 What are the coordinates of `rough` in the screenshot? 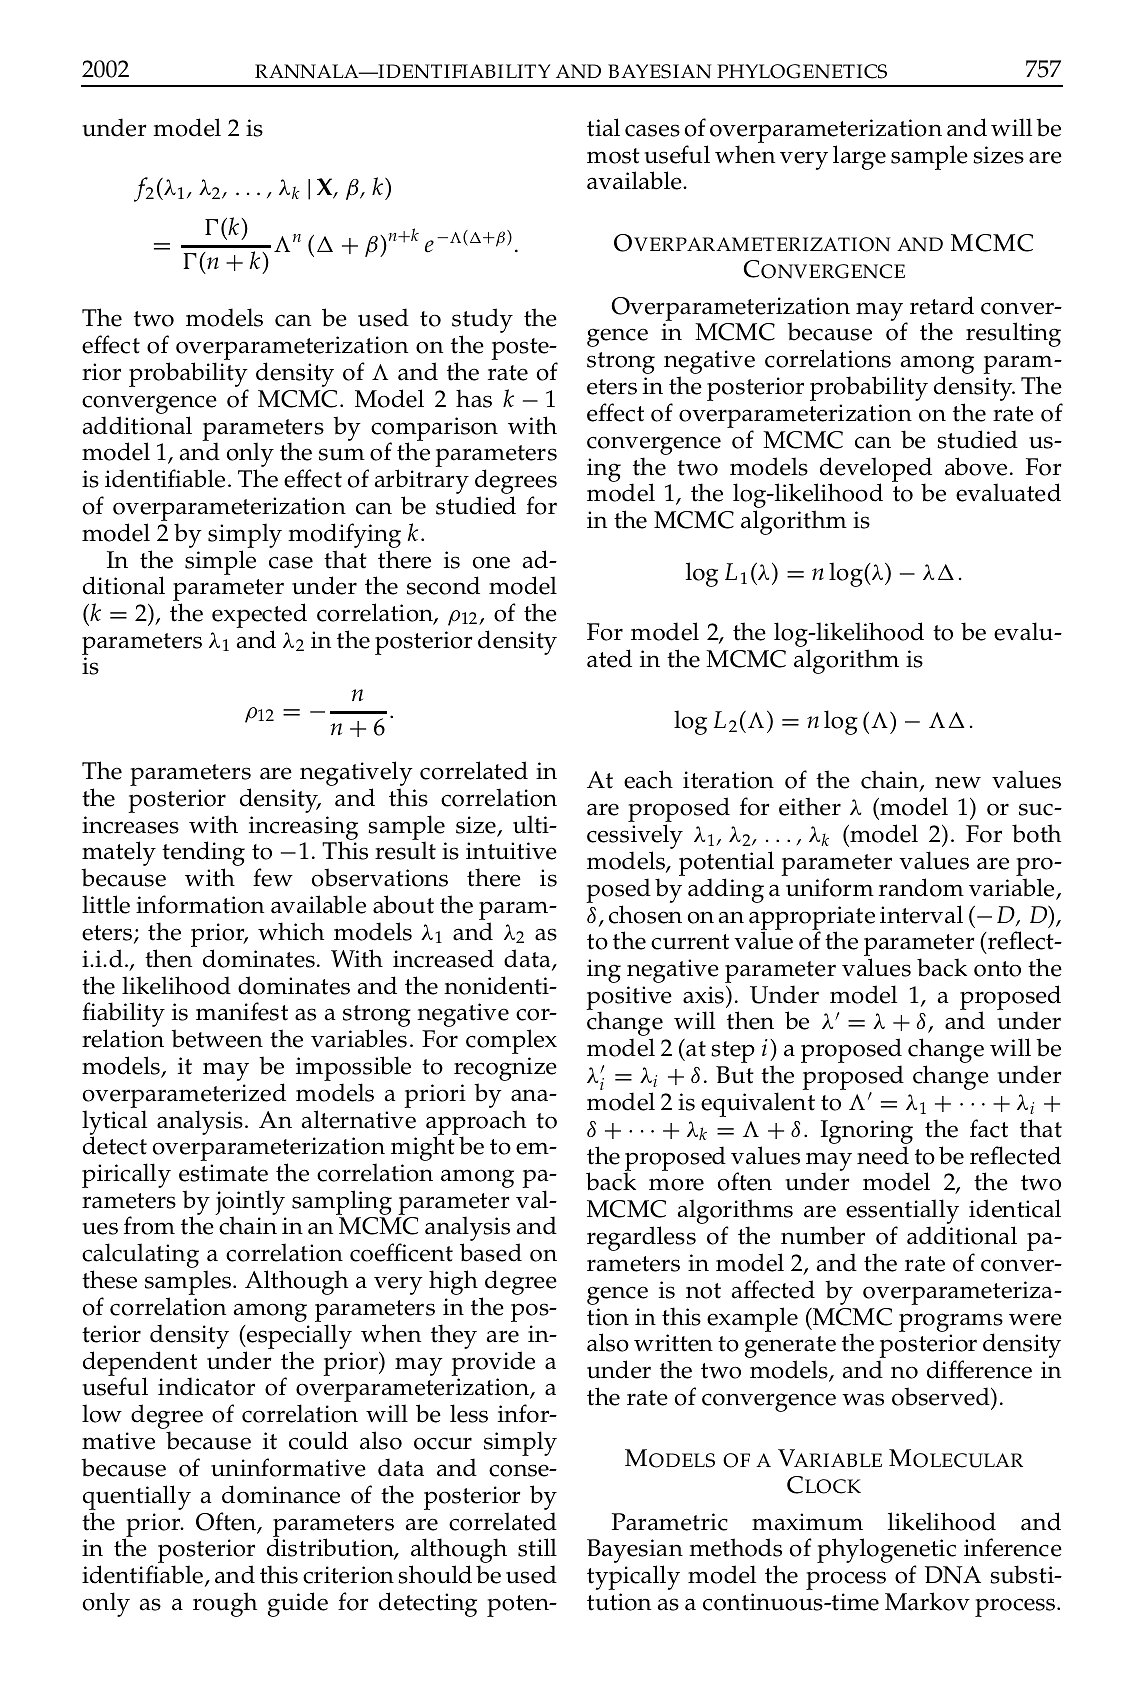 It's located at (225, 1604).
